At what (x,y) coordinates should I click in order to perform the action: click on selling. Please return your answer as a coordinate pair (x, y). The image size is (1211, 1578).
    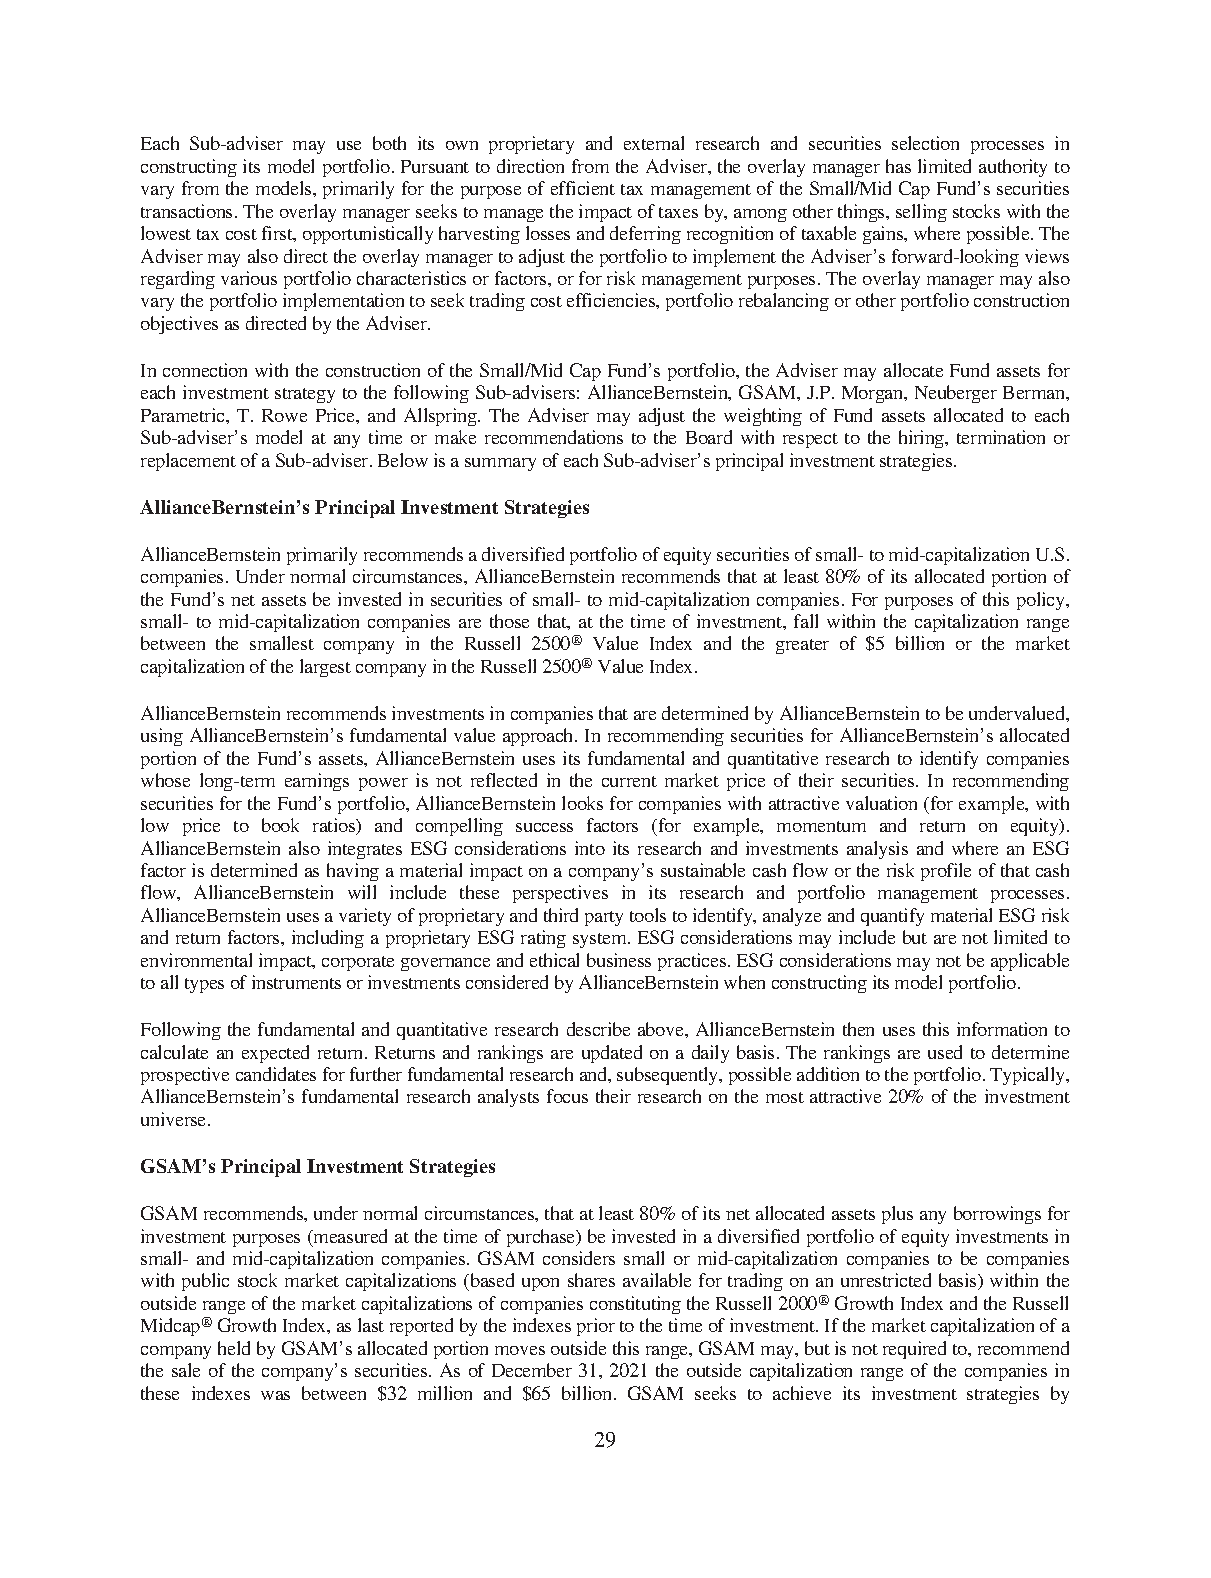
    Looking at the image, I should click on (921, 213).
